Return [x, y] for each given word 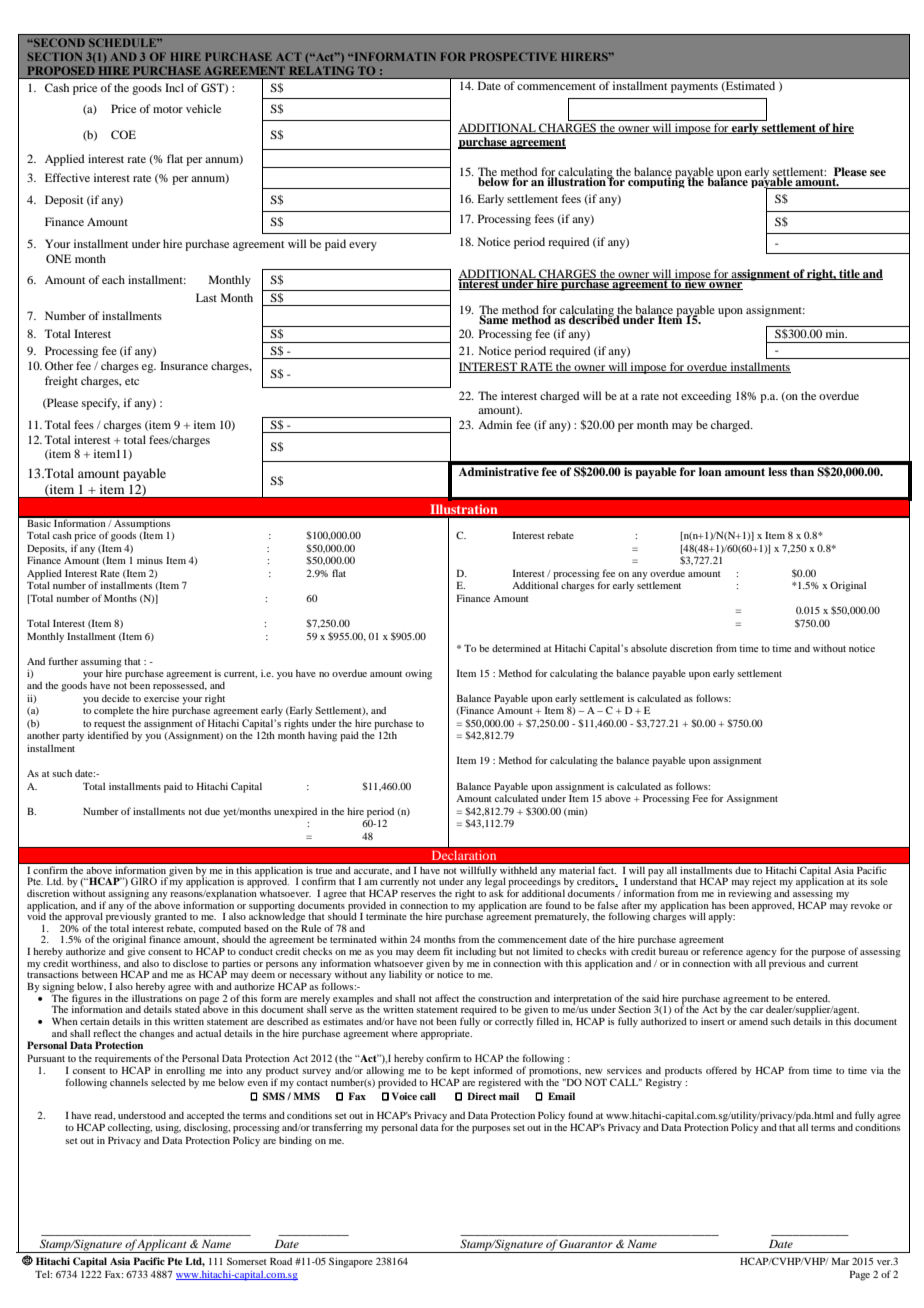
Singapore [351, 1262]
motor [168, 109]
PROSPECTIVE [513, 56]
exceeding [706, 397]
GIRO [144, 881]
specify [101, 404]
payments [694, 88]
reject [764, 882]
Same [494, 319]
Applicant [163, 1246]
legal [495, 882]
